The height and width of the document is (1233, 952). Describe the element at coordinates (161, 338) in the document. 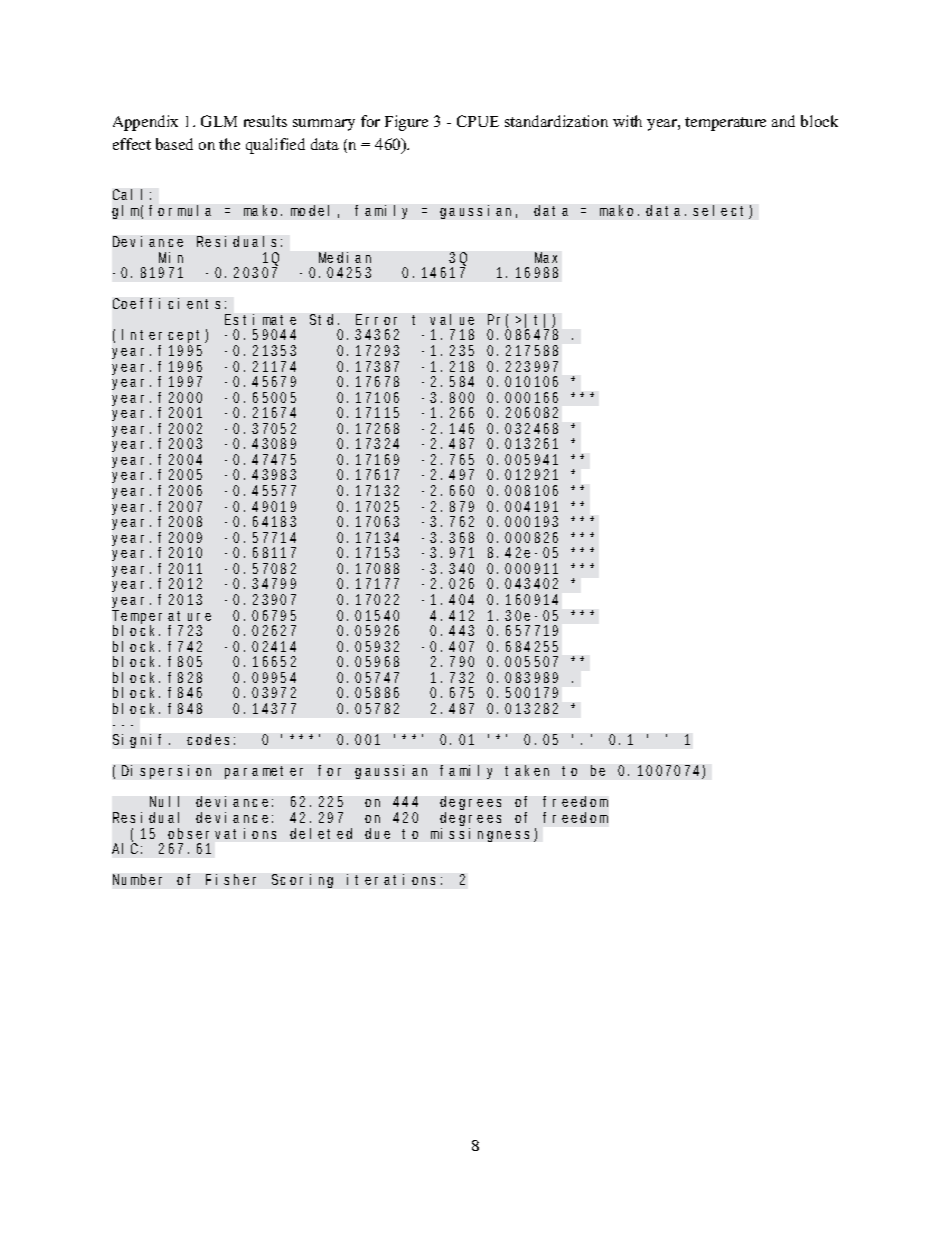

I see `Intercept` at that location.
